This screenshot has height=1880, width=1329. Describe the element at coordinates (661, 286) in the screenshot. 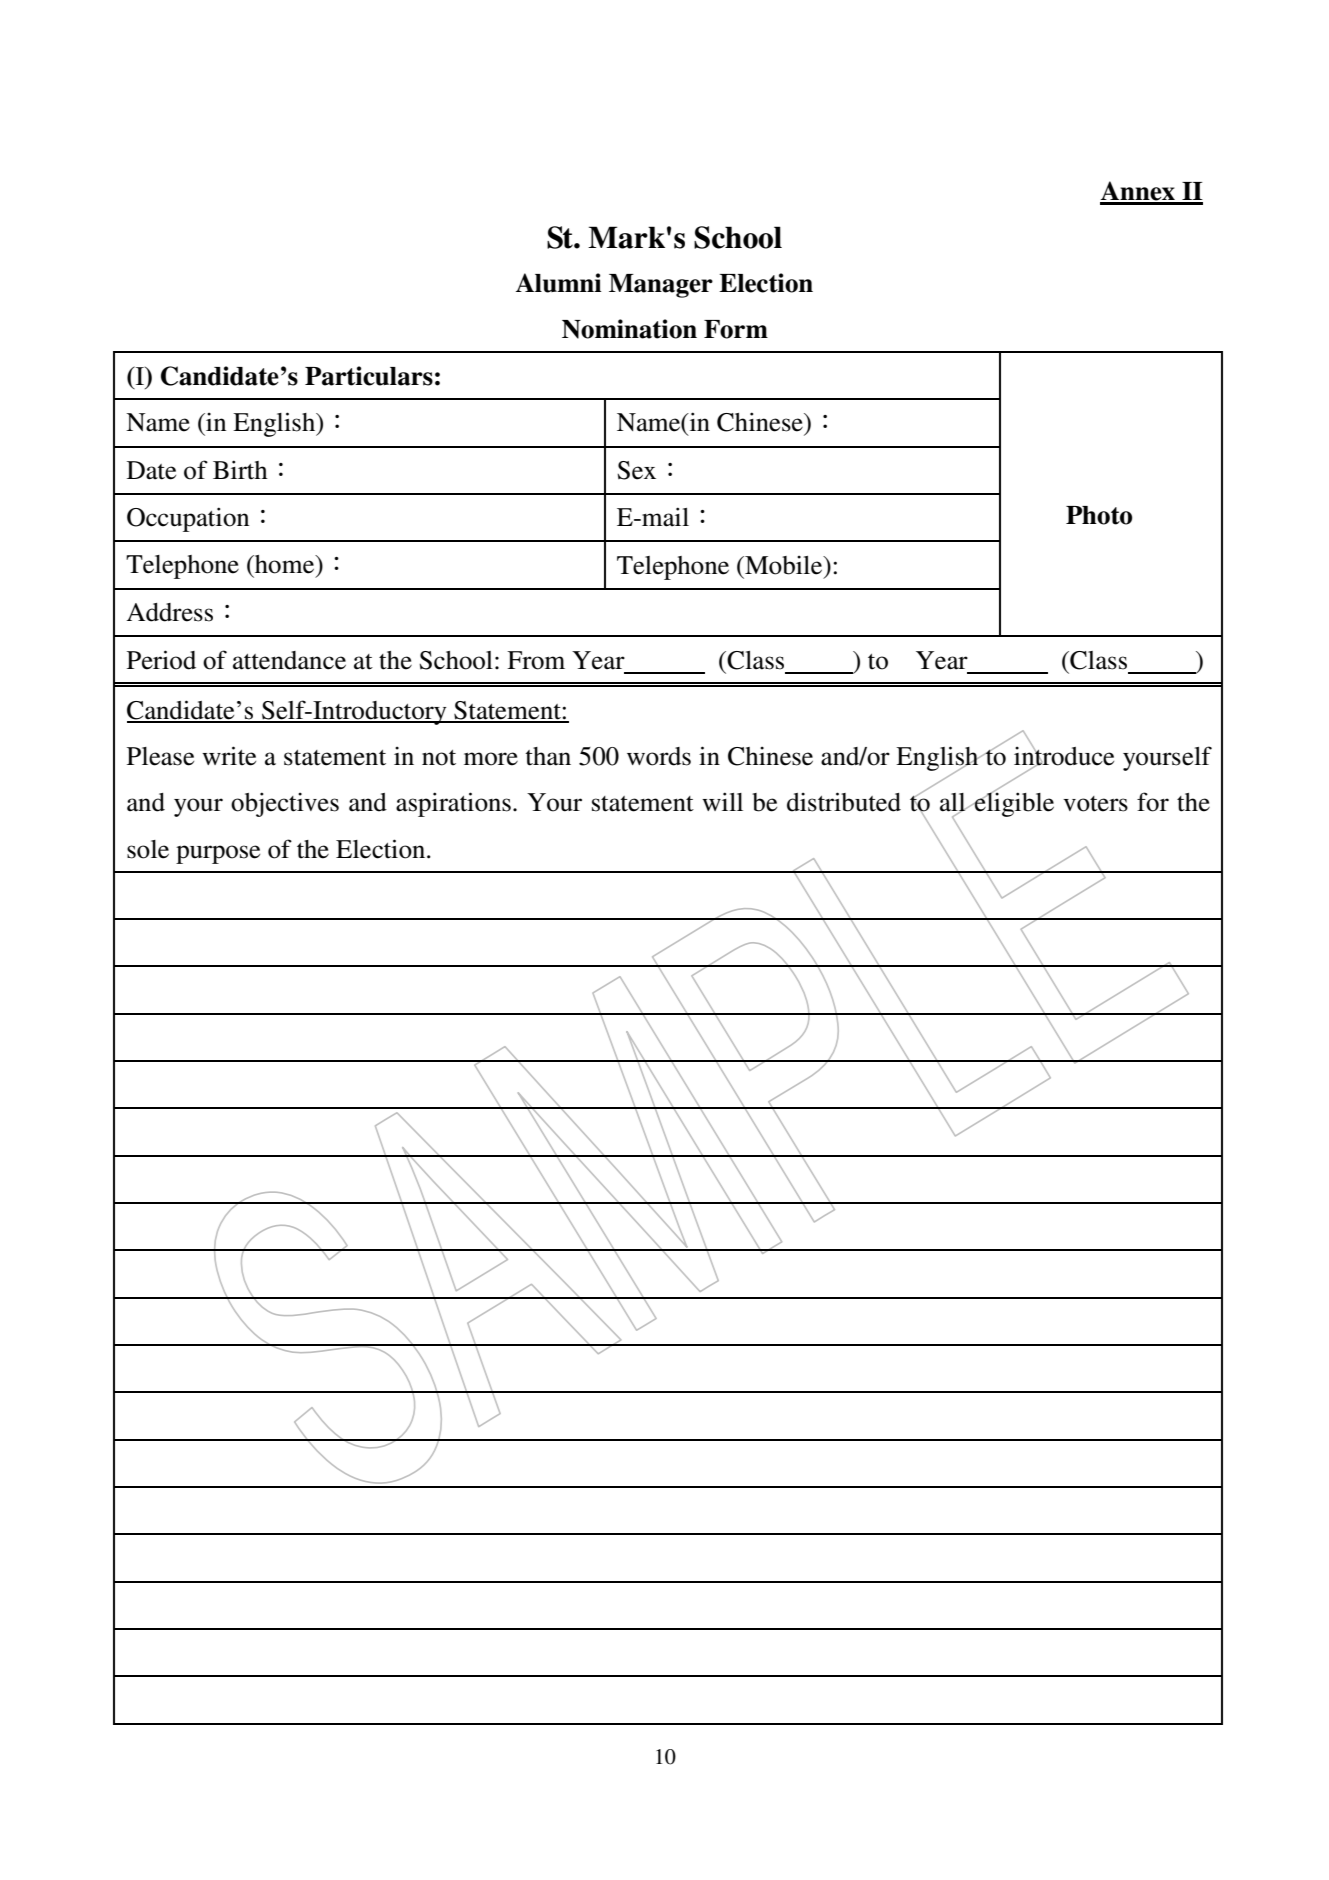

I see `Manager` at that location.
